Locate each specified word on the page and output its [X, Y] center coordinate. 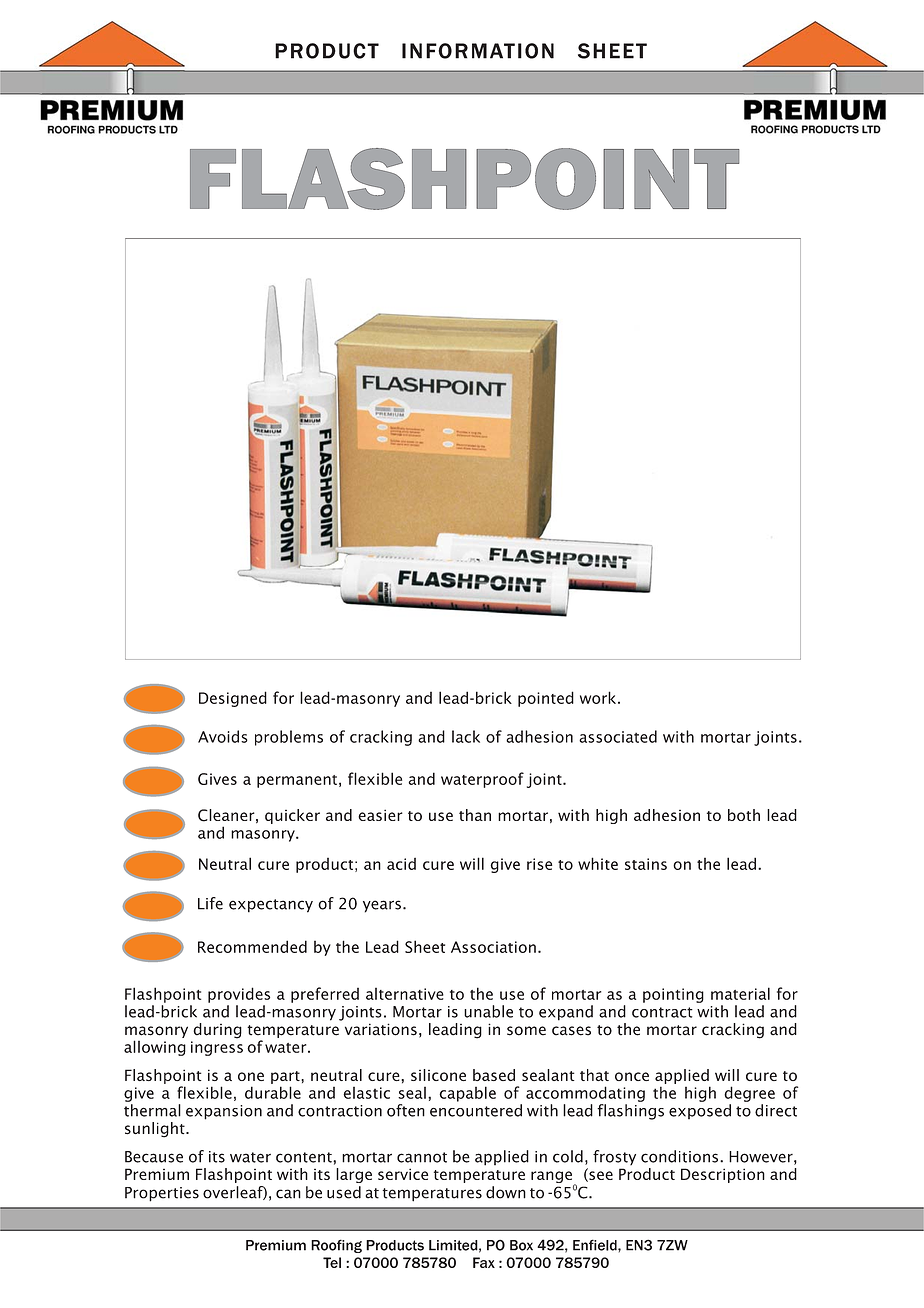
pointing [673, 995]
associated [618, 736]
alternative [405, 994]
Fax [484, 1262]
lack [466, 736]
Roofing [336, 1246]
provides [239, 995]
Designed [233, 699]
